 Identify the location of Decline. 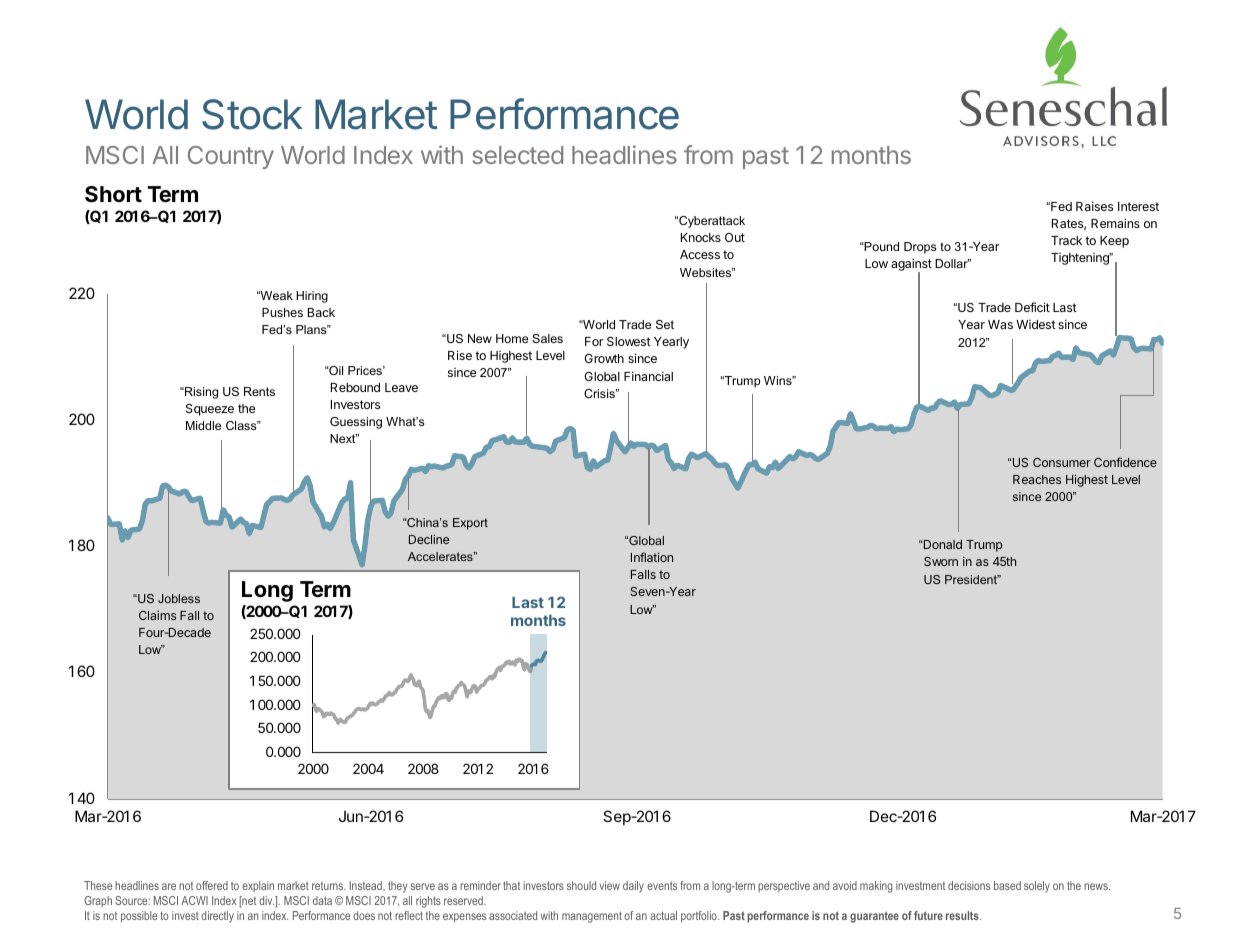
(429, 539).
